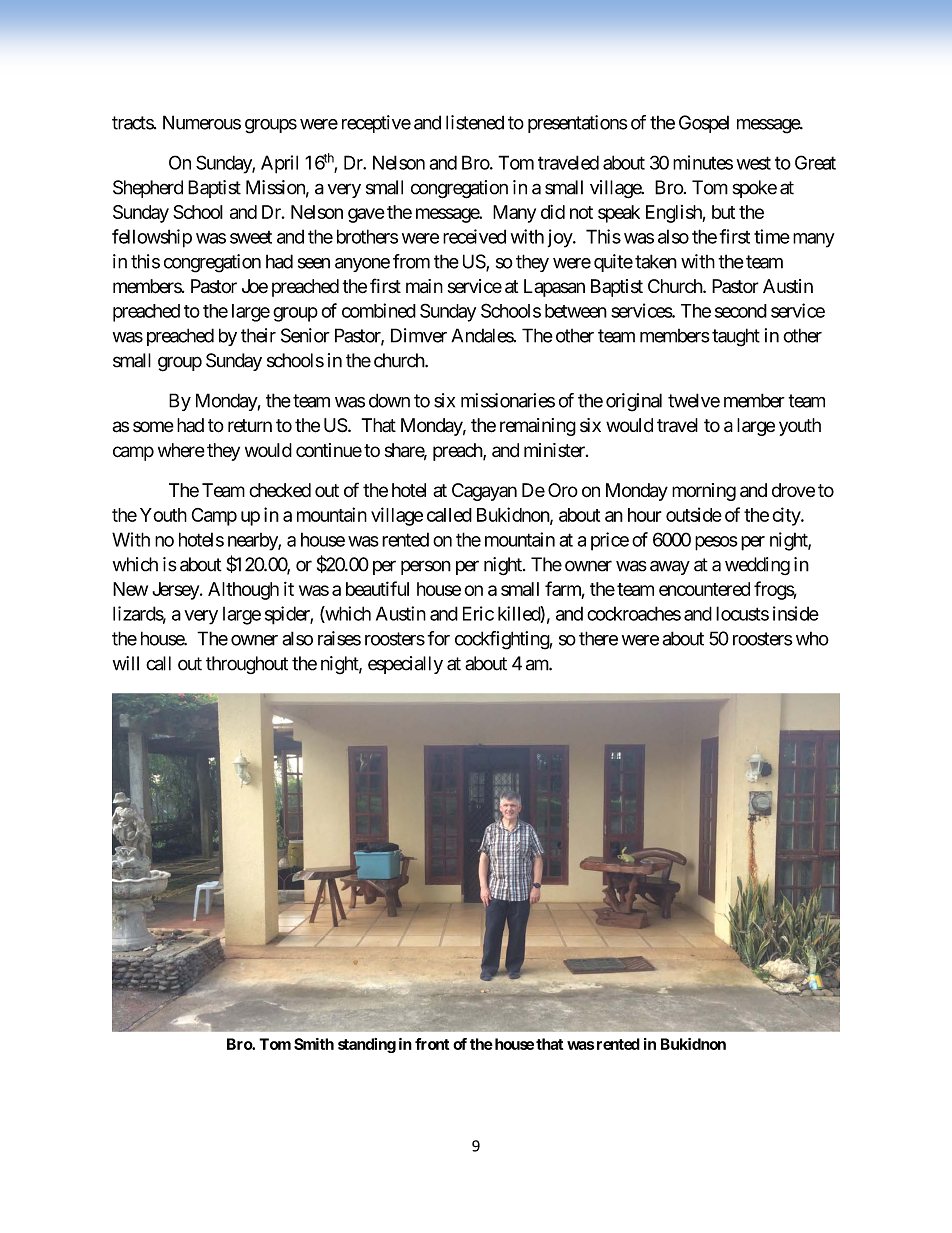 The height and width of the document is (1233, 952). I want to click on front, so click(432, 1044).
